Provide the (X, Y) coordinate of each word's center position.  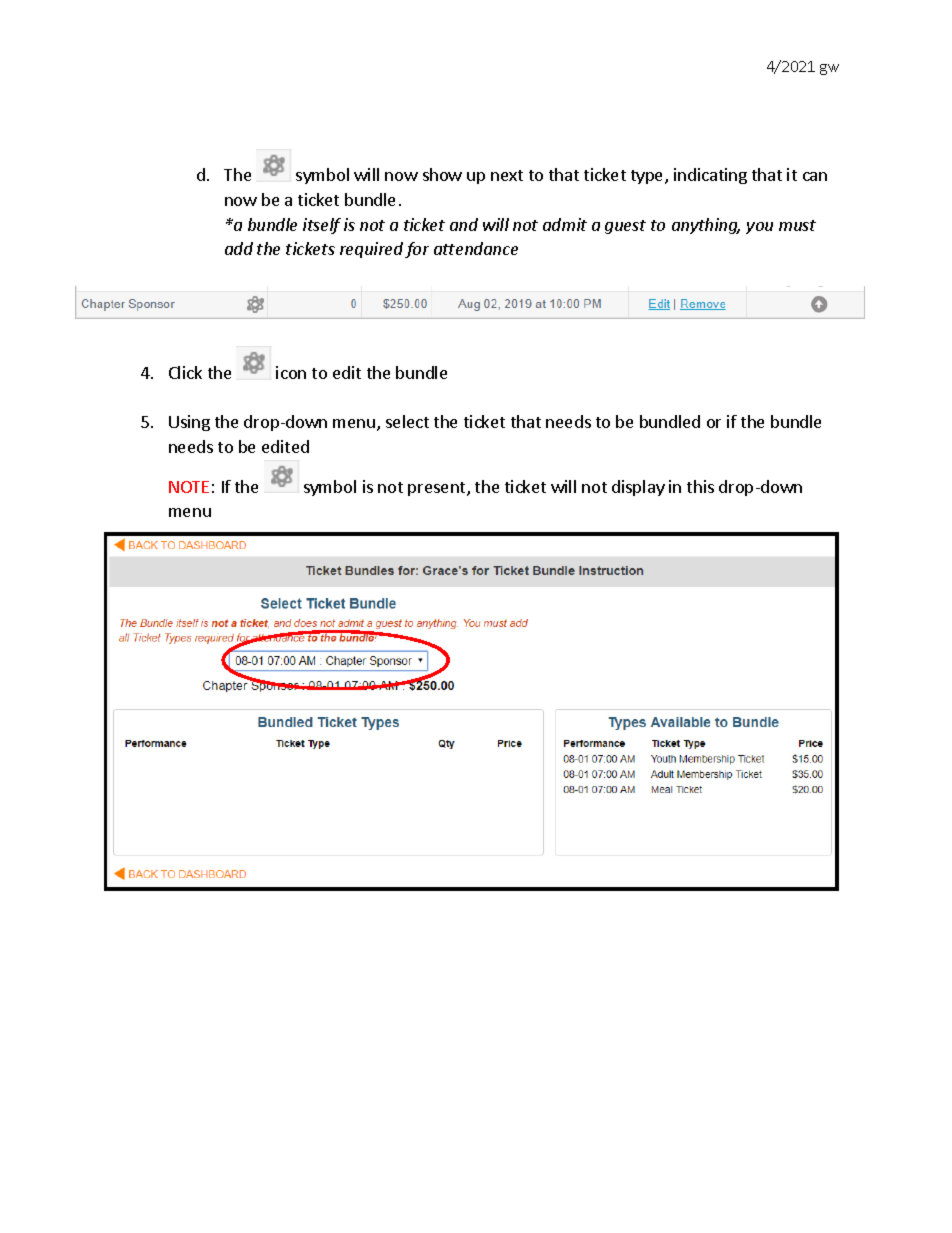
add (239, 248)
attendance (476, 248)
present (438, 489)
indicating (710, 176)
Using (189, 423)
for (417, 250)
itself (322, 226)
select (407, 421)
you (759, 228)
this (700, 486)
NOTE (189, 487)
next (507, 175)
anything (706, 226)
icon (291, 372)
